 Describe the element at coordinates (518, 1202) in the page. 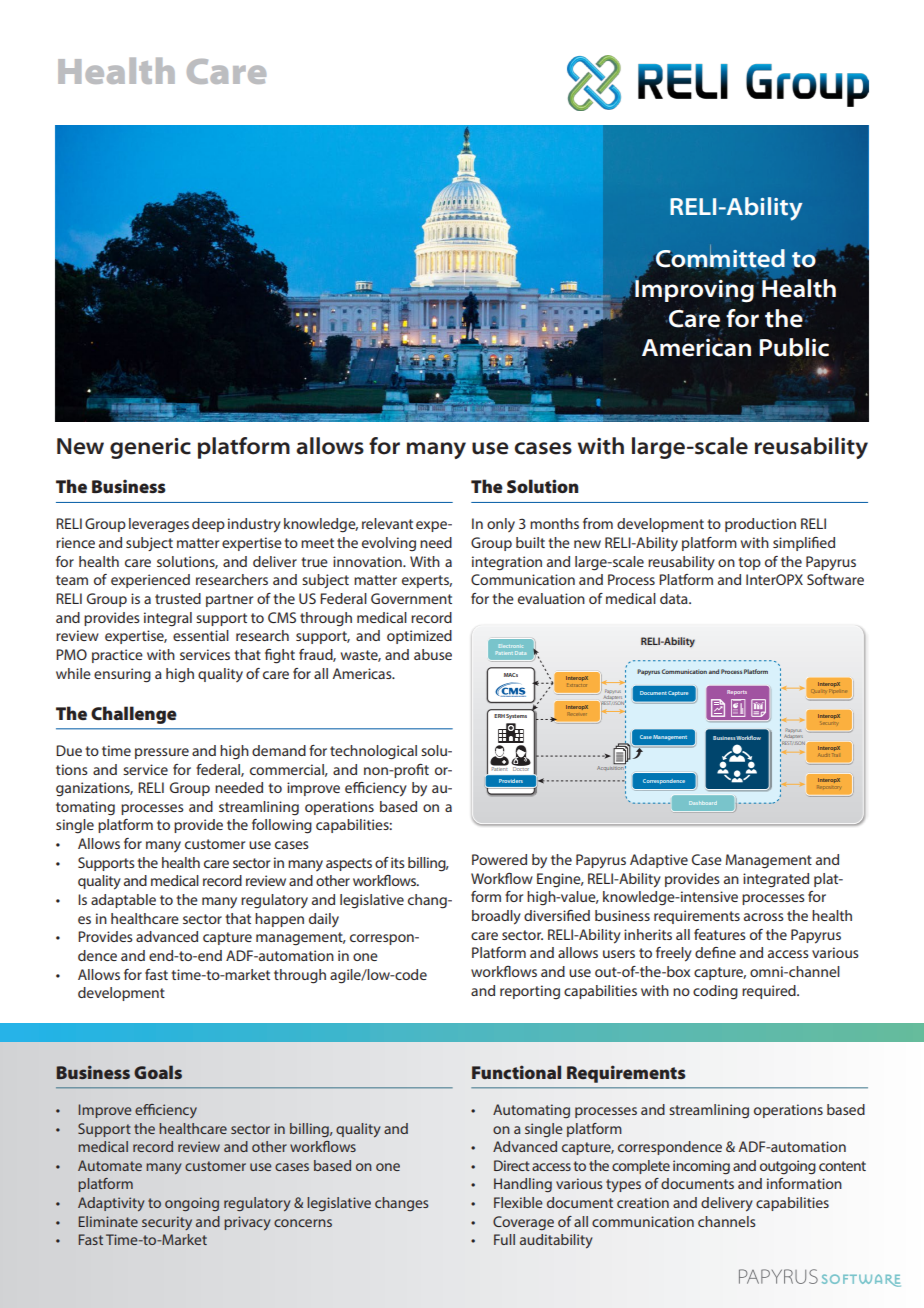

I see `Flexible` at that location.
